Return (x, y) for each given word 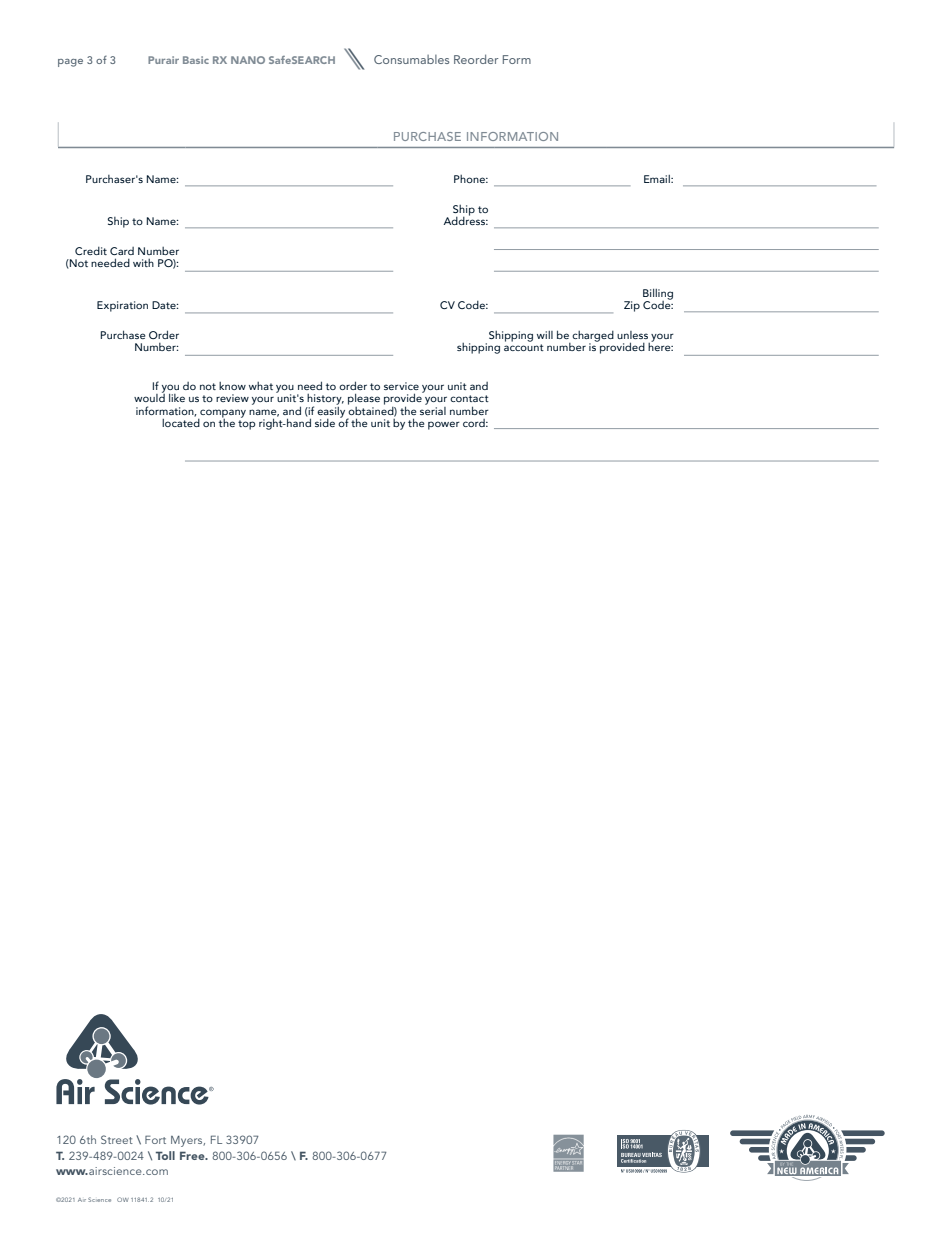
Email (658, 179)
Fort (155, 1139)
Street (117, 1139)
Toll (165, 1155)
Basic (196, 60)
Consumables (411, 59)
